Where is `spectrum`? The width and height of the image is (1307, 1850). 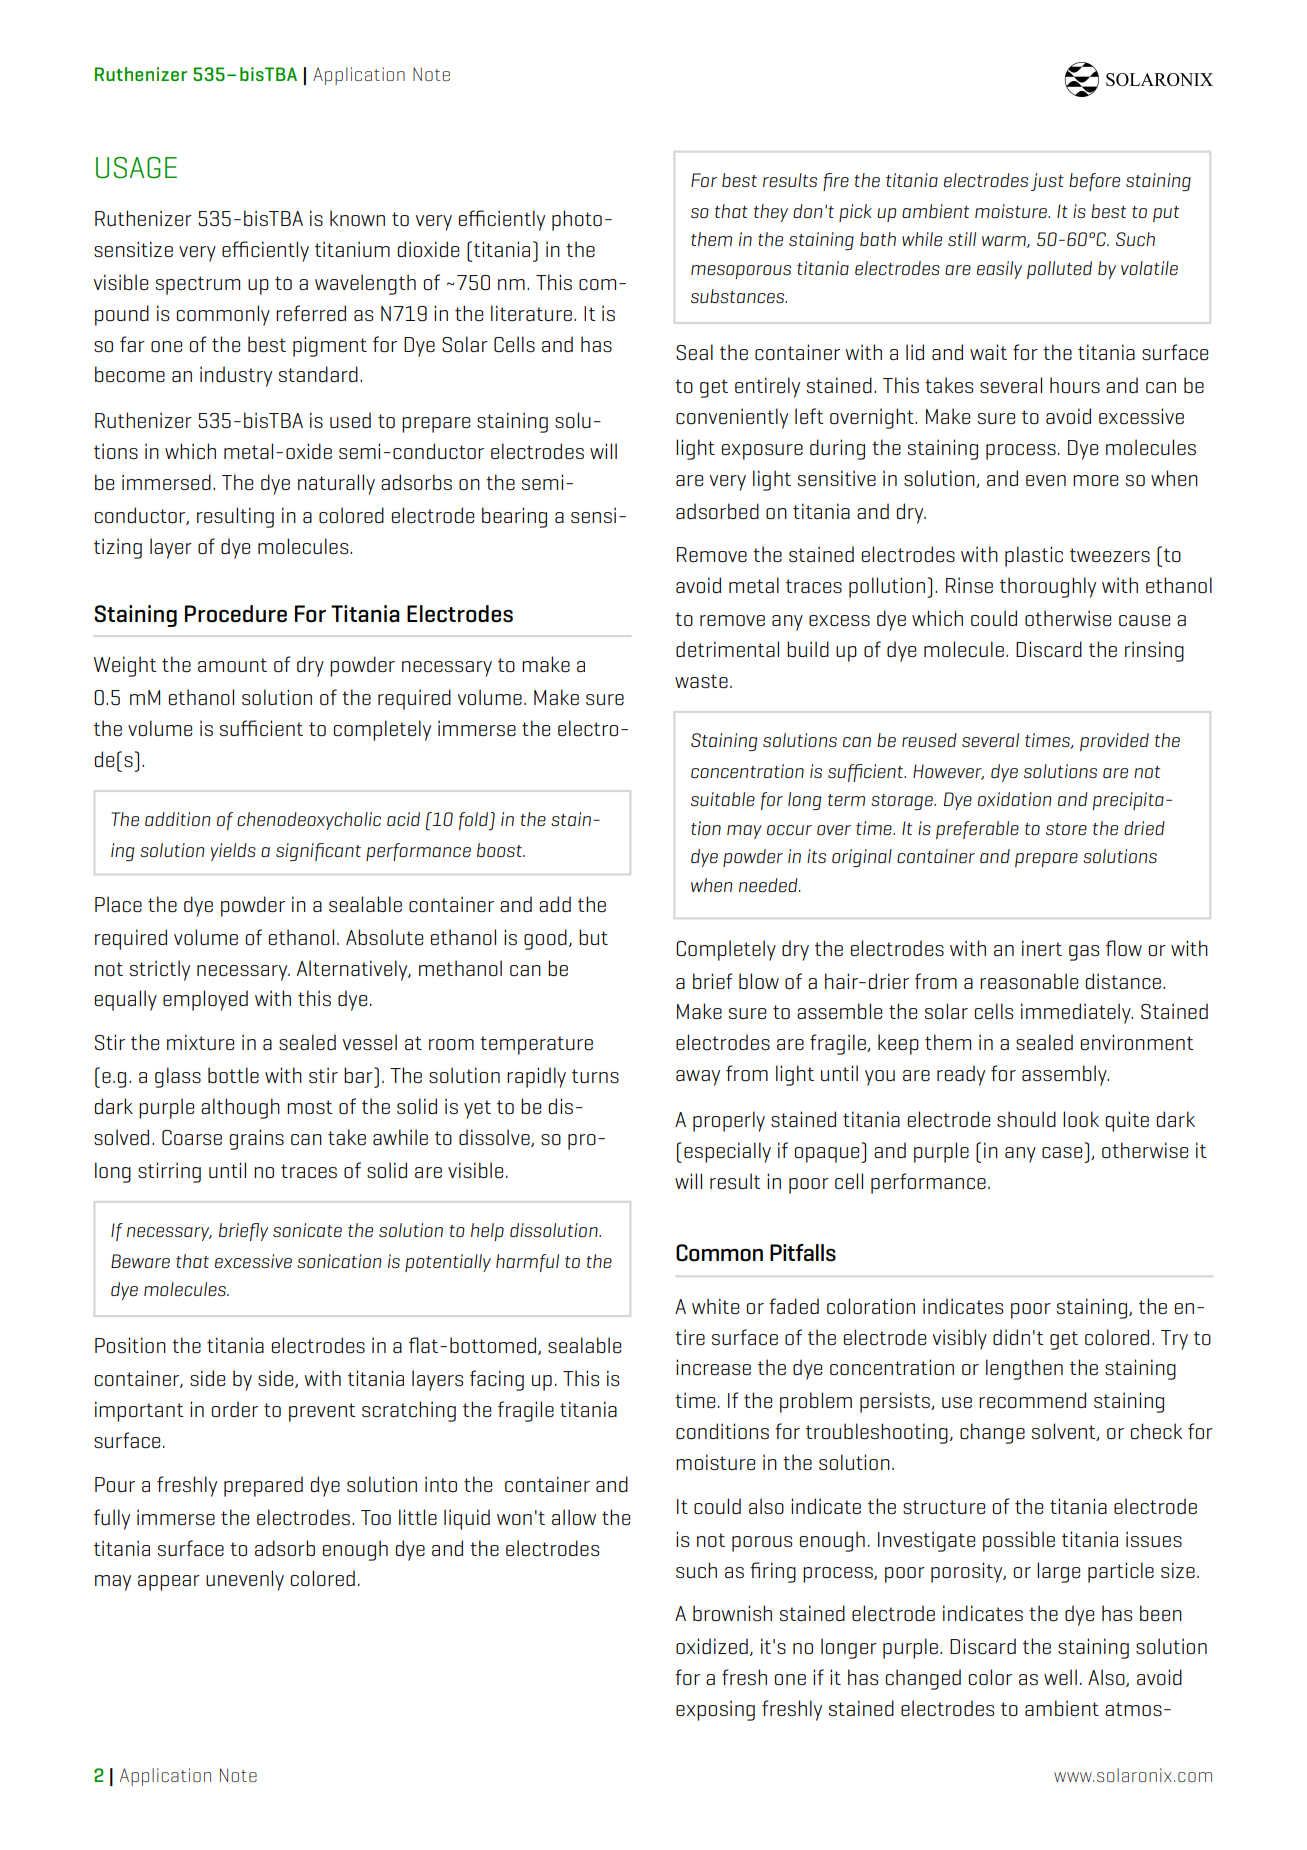 spectrum is located at coordinates (198, 285).
